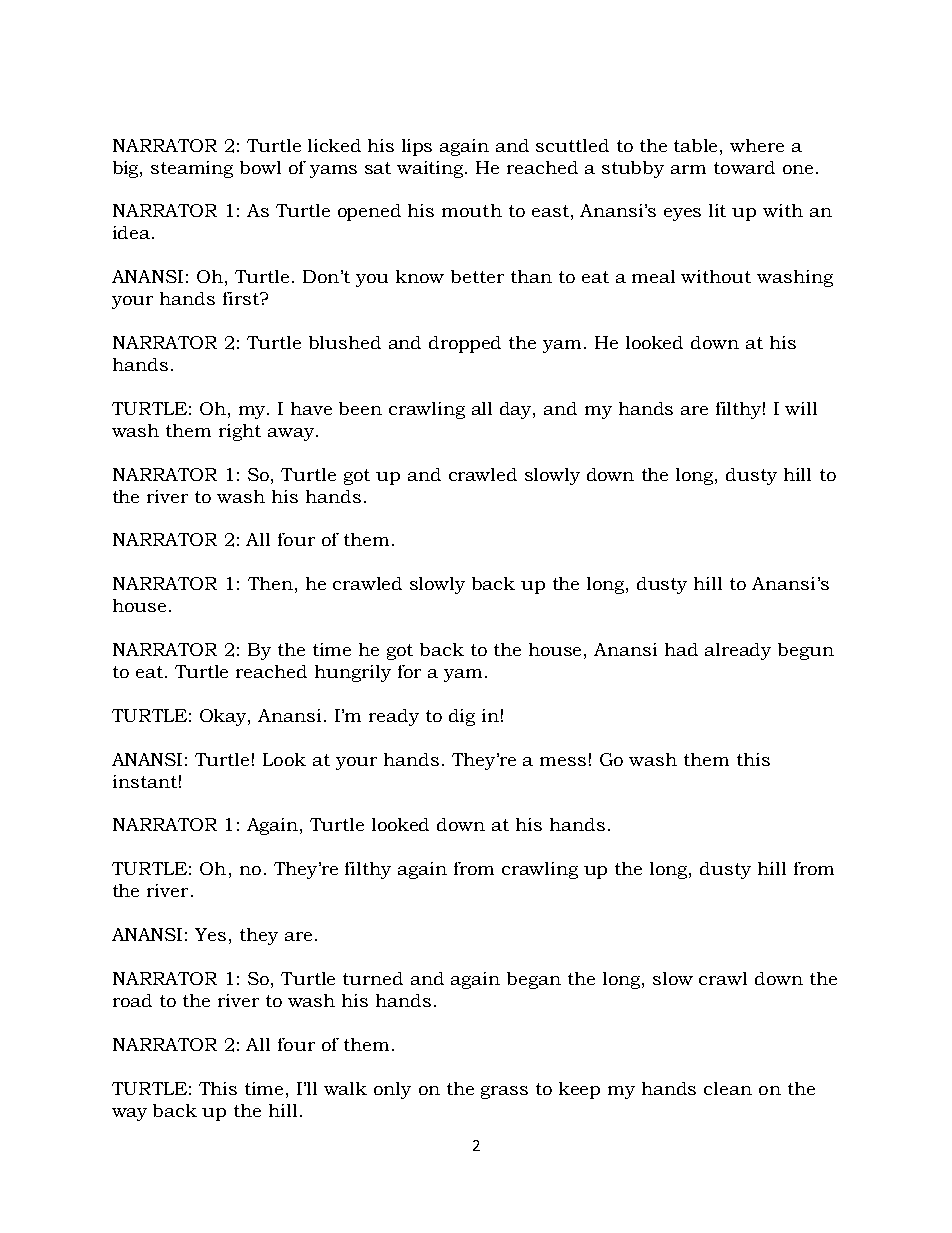  What do you see at coordinates (432, 169) in the image?
I see `waiting` at bounding box center [432, 169].
